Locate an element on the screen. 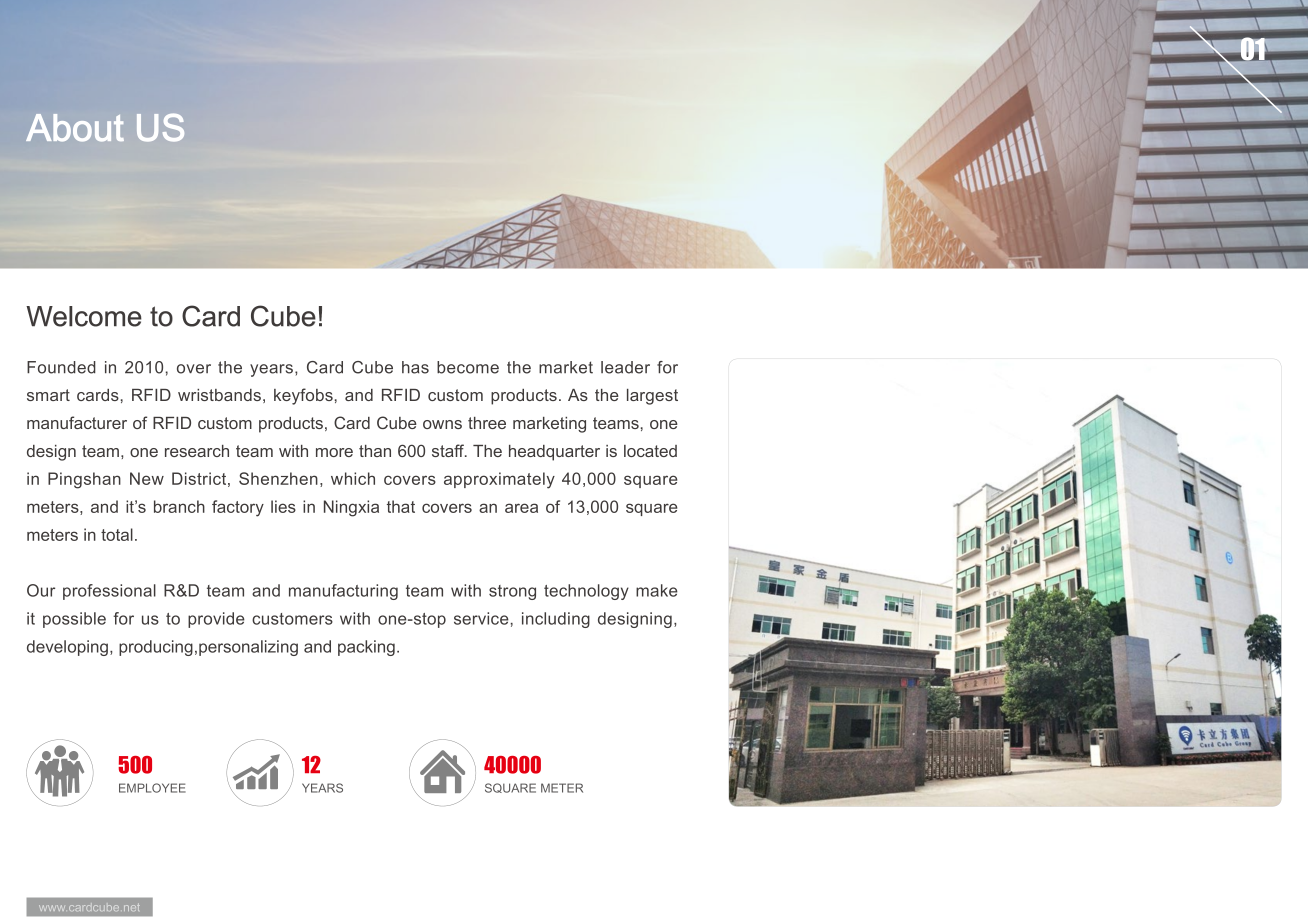 The height and width of the screenshot is (924, 1308). Welcome is located at coordinates (84, 316).
